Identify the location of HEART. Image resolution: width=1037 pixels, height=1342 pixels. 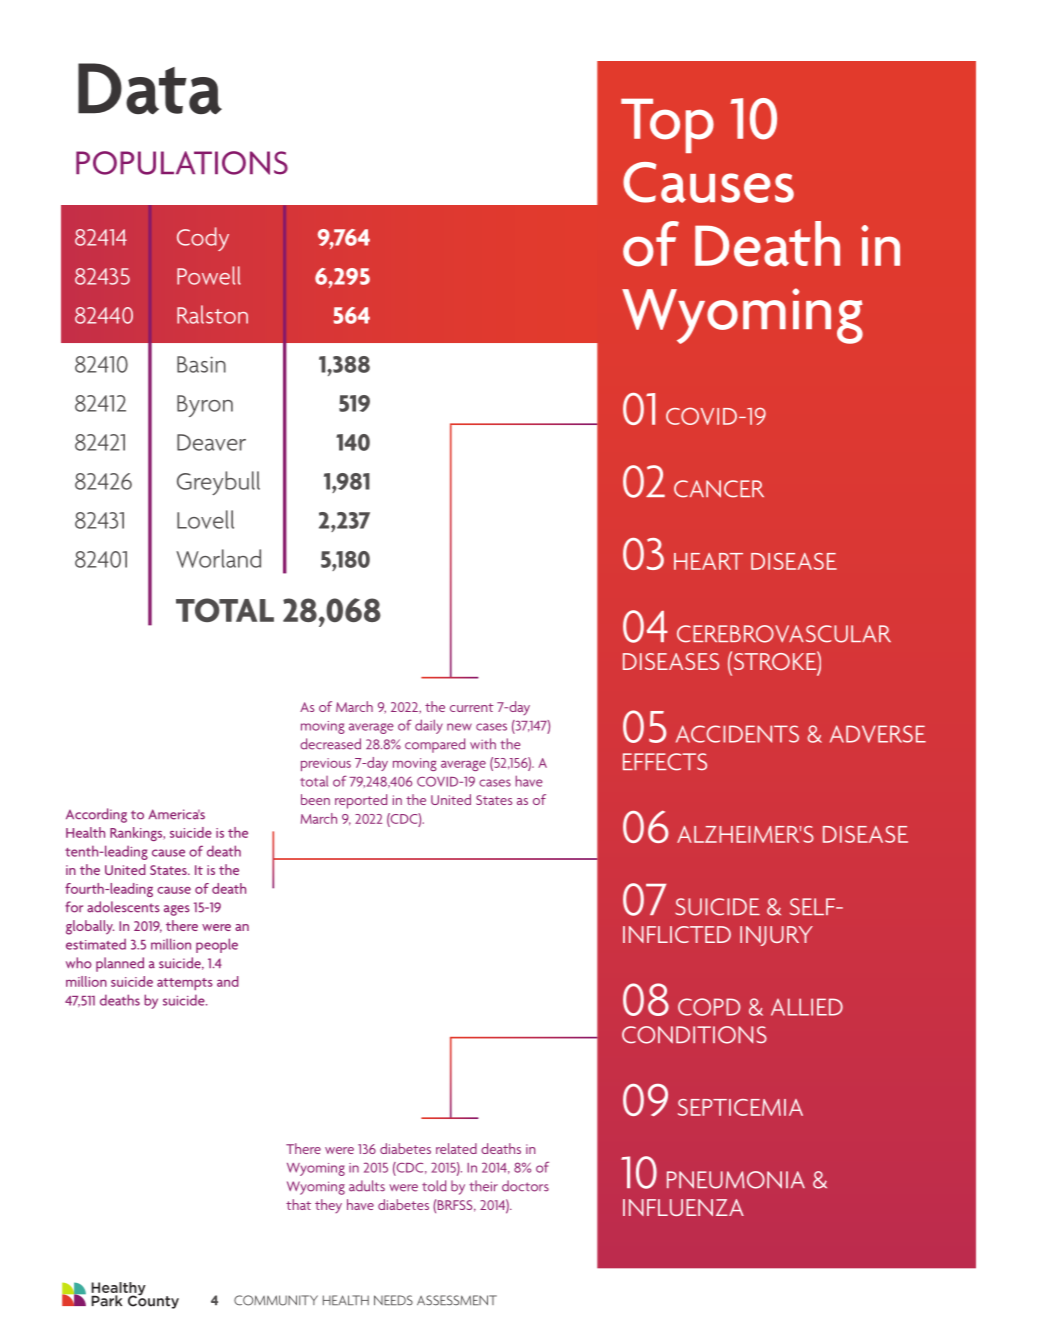
(708, 561).
